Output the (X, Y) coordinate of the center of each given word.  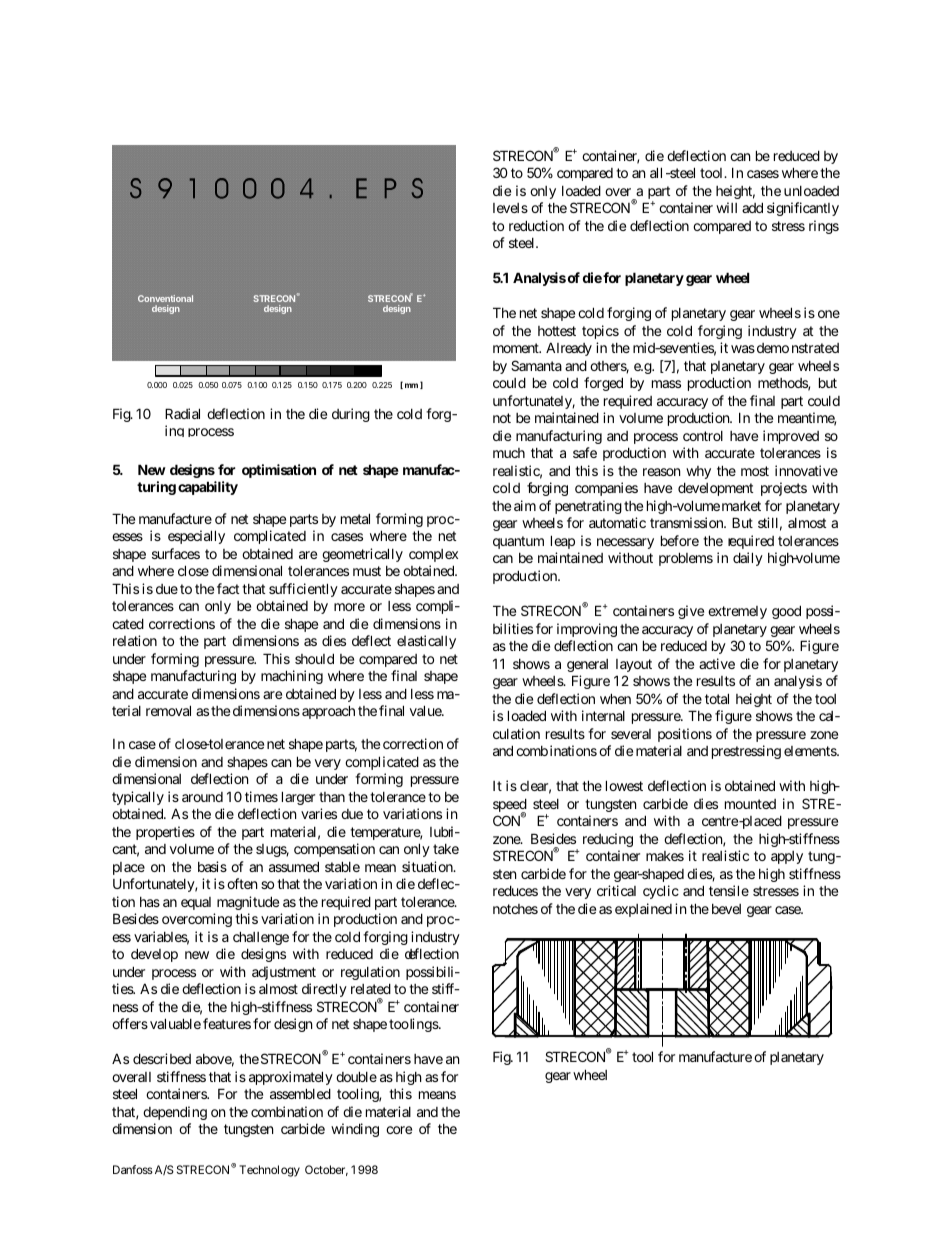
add (752, 207)
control (703, 436)
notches (515, 909)
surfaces (176, 553)
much (509, 453)
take (446, 849)
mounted (750, 804)
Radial (182, 413)
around (202, 797)
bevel (726, 909)
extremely (737, 612)
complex (433, 555)
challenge (261, 938)
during (351, 415)
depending (175, 1113)
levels (510, 208)
